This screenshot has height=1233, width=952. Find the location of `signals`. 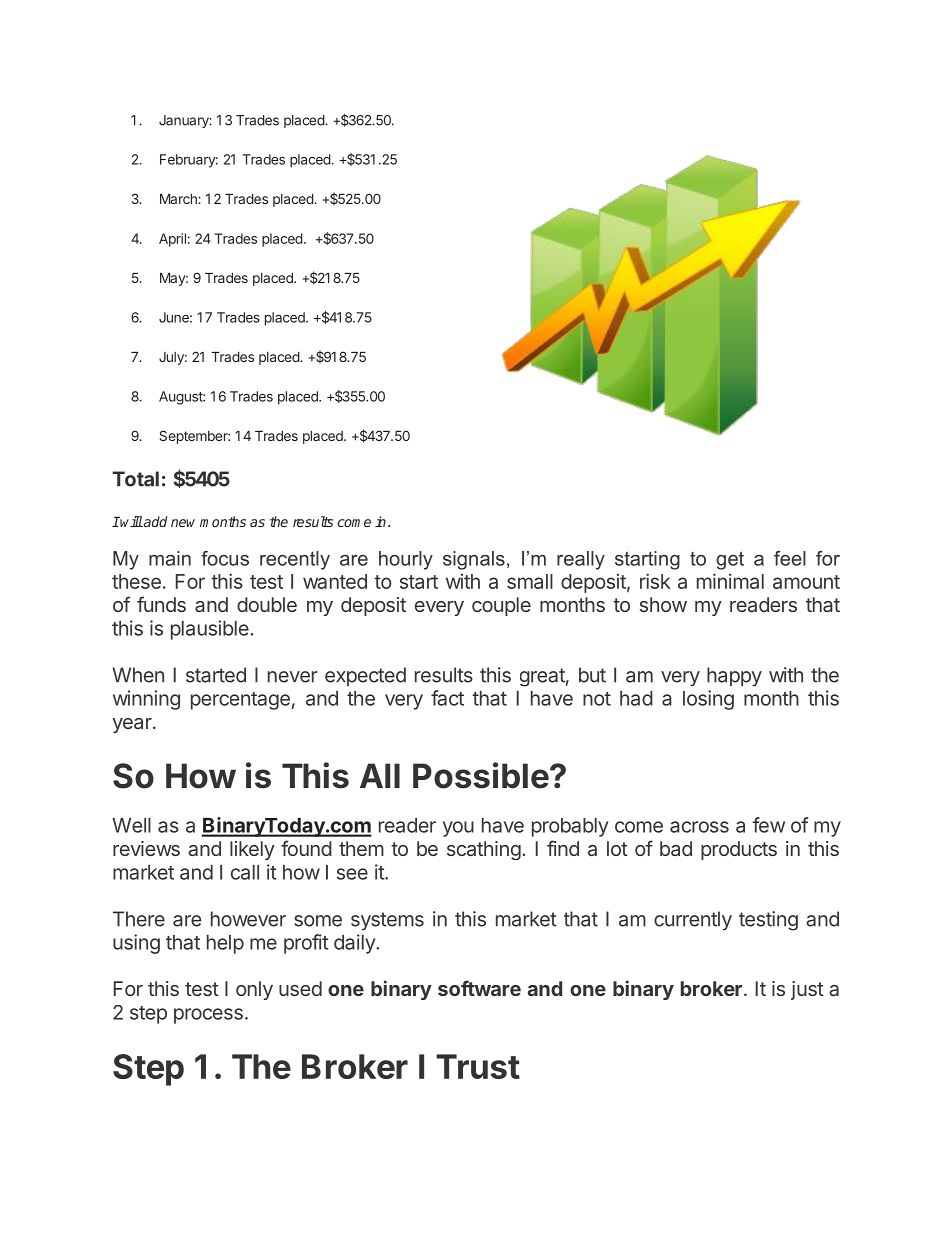

signals is located at coordinates (474, 560).
